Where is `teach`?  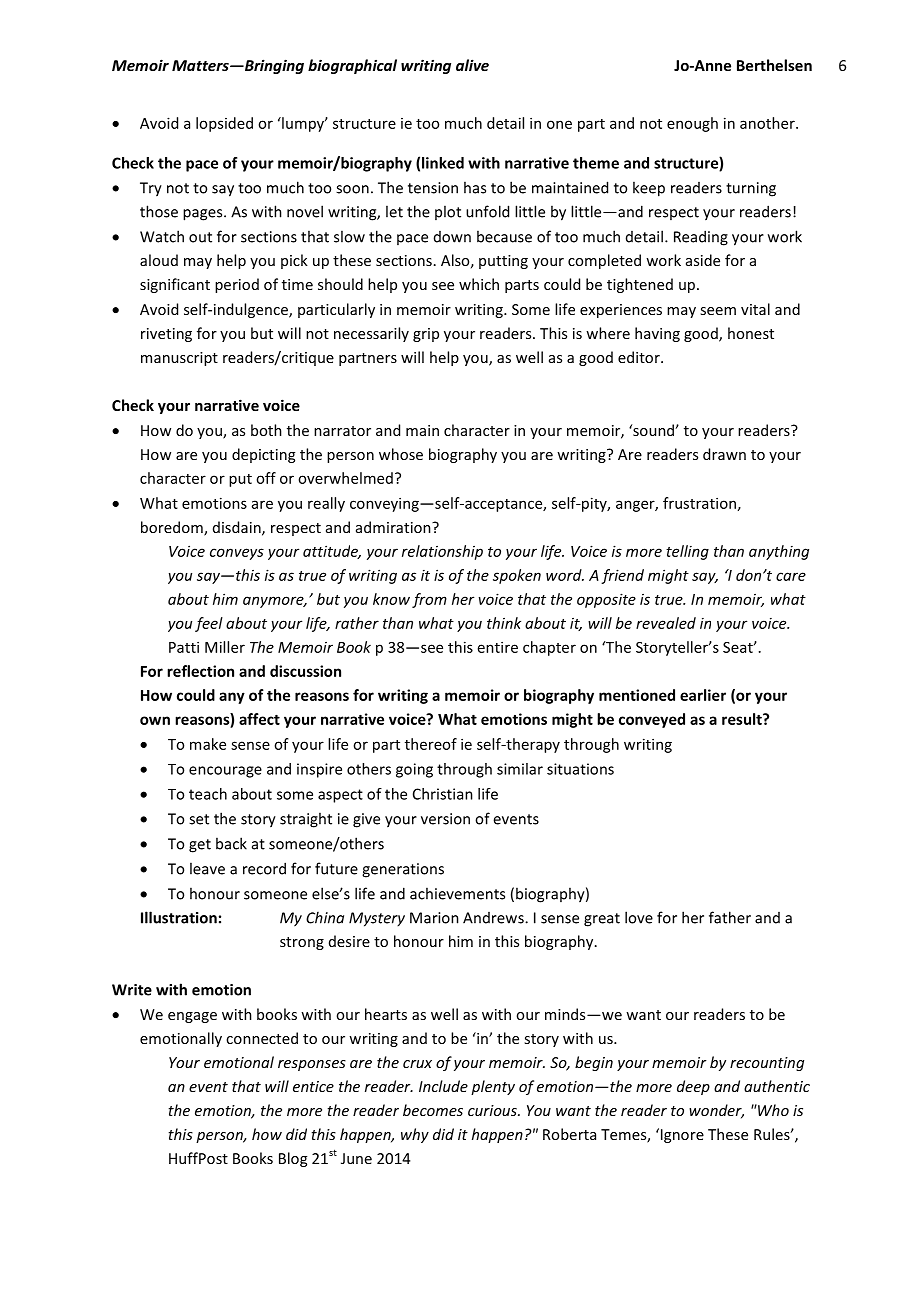
teach is located at coordinates (208, 794).
